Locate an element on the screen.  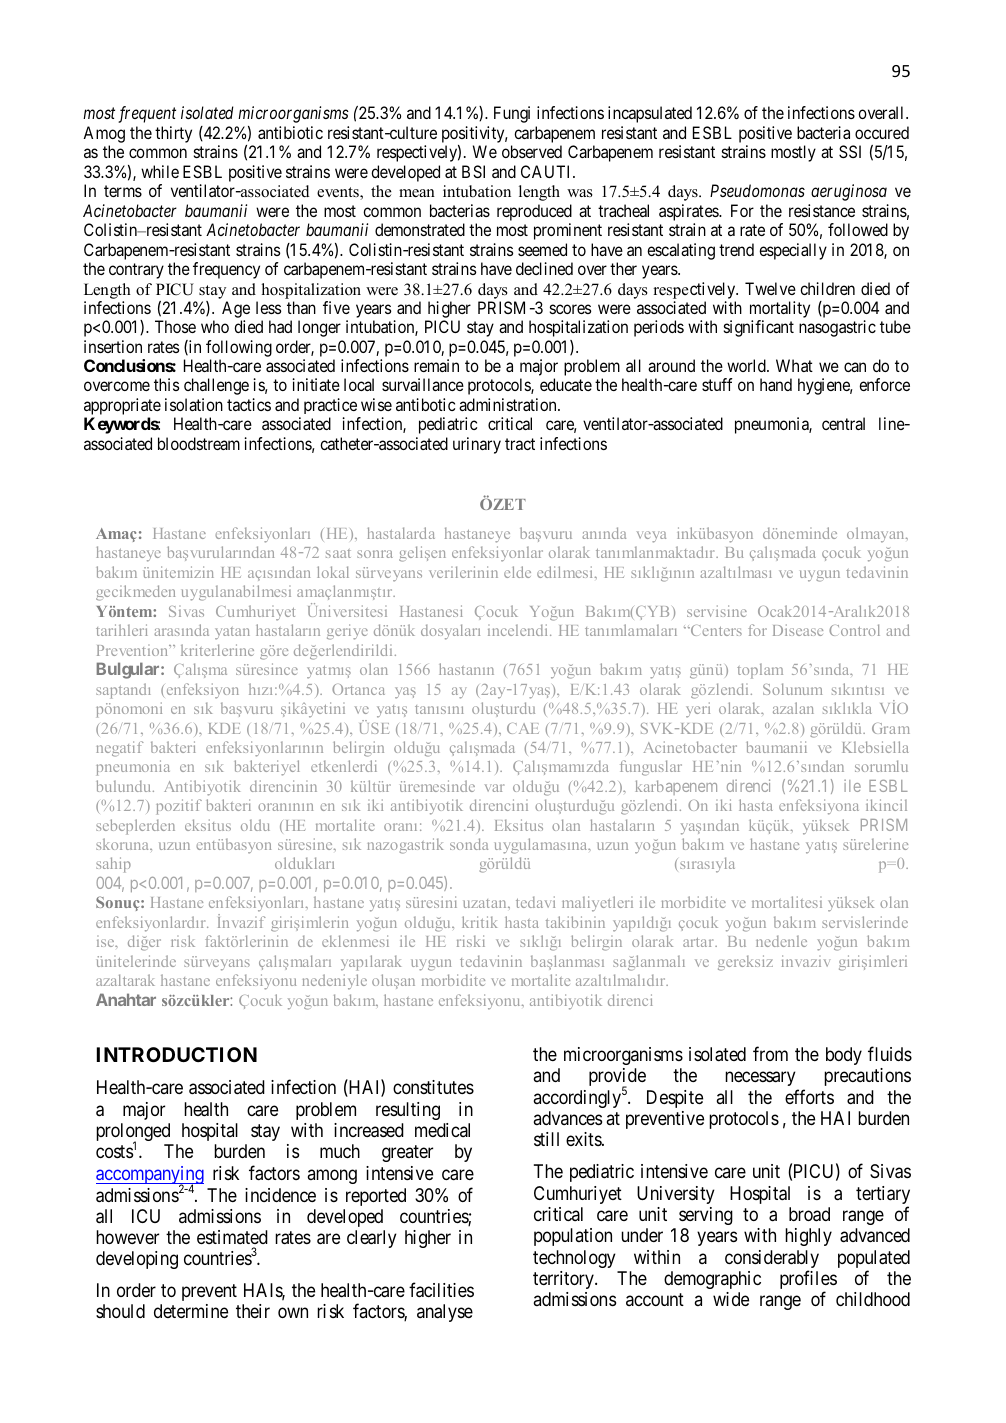
profiles is located at coordinates (808, 1281).
